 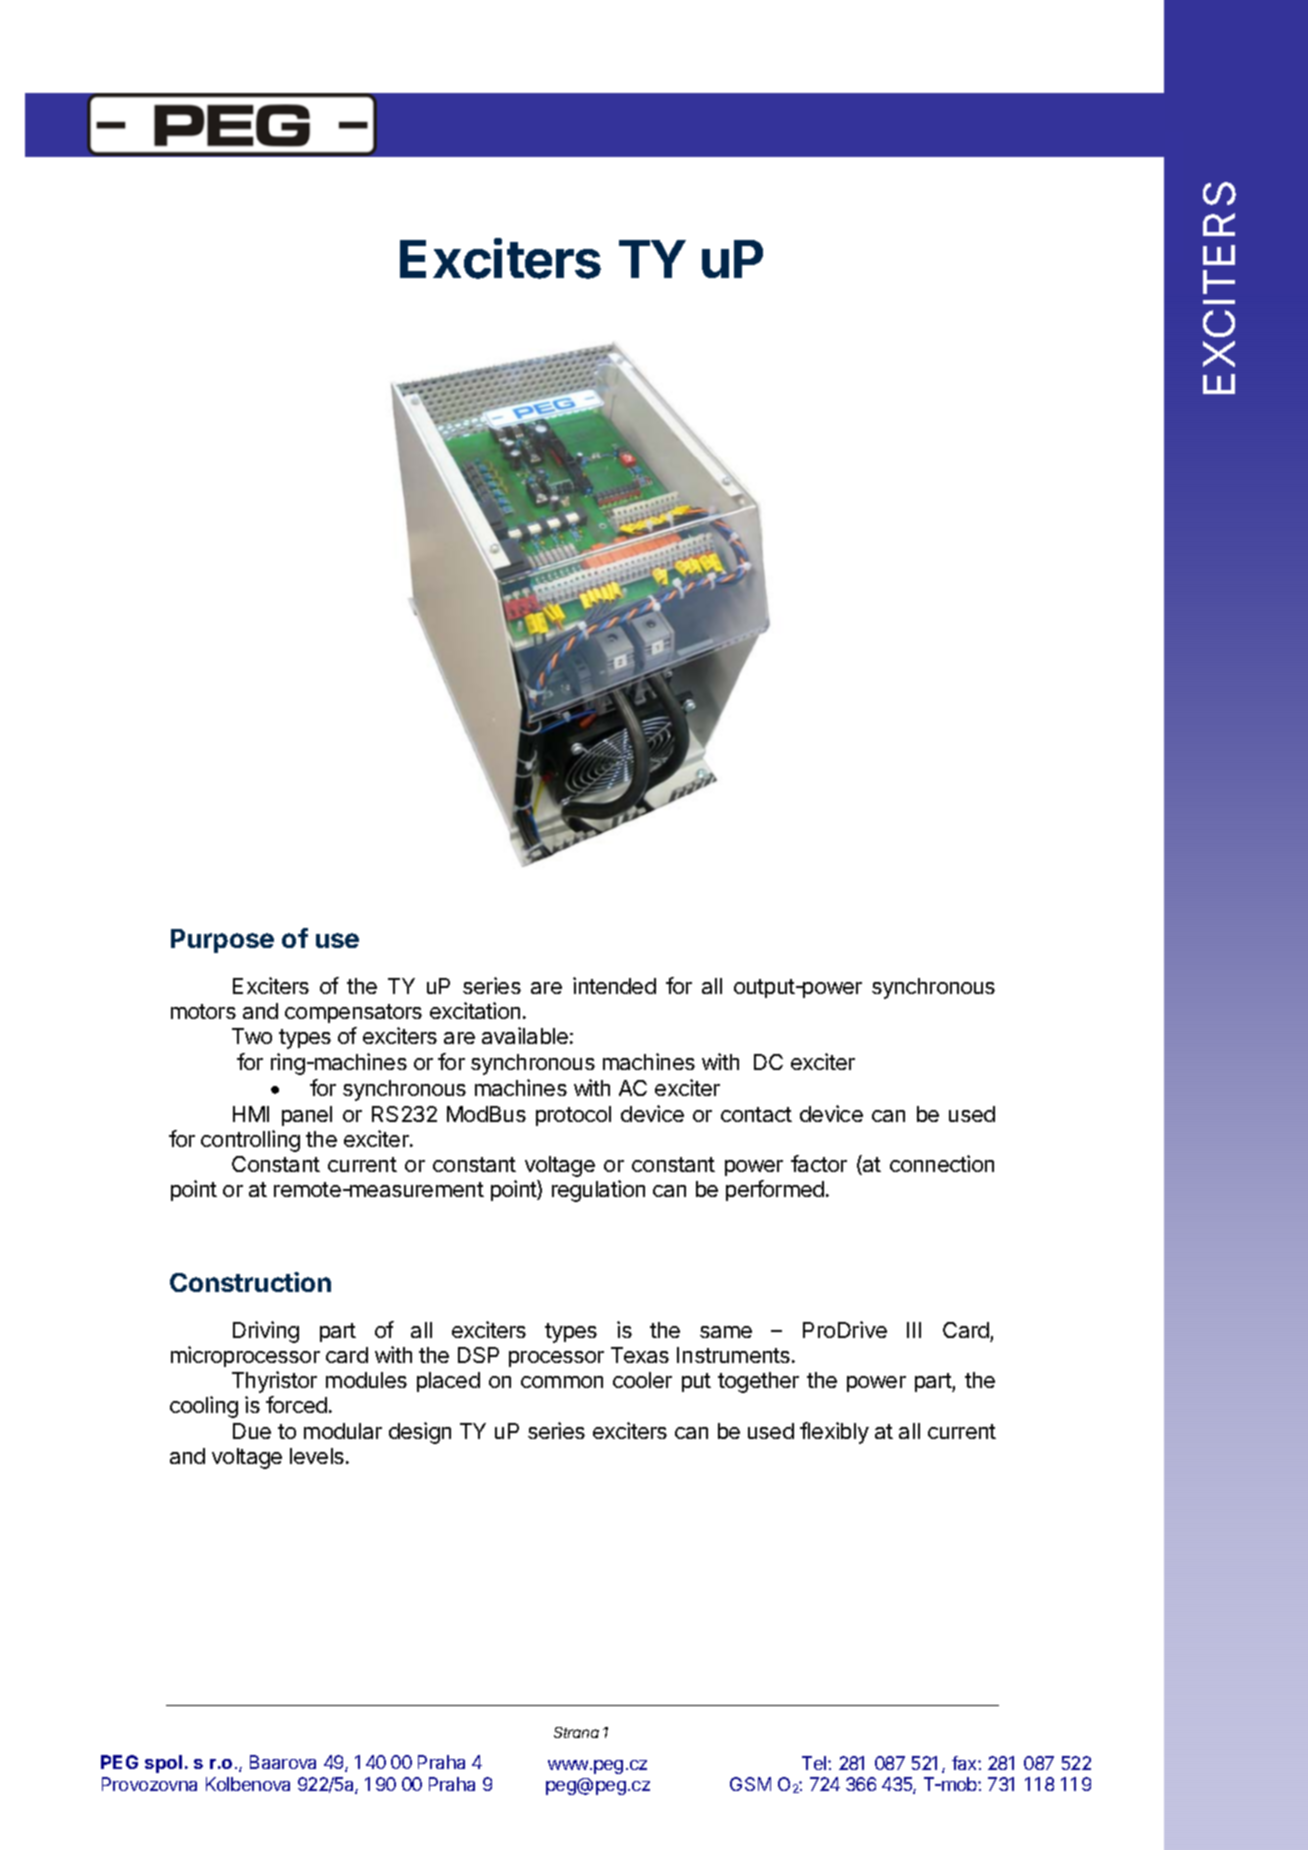 What do you see at coordinates (562, 1382) in the screenshot?
I see `common` at bounding box center [562, 1382].
